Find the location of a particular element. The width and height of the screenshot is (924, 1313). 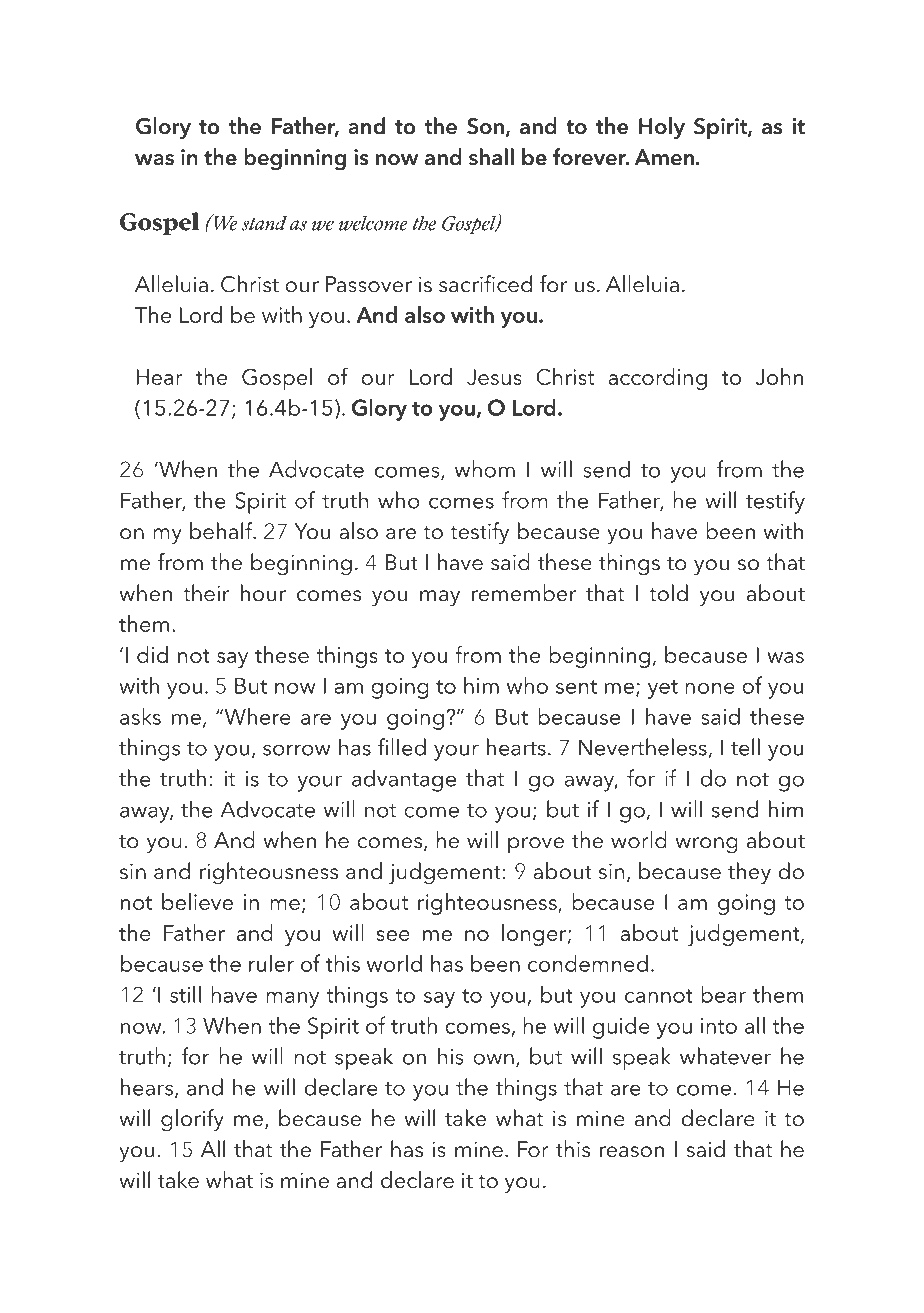

believe is located at coordinates (197, 901).
